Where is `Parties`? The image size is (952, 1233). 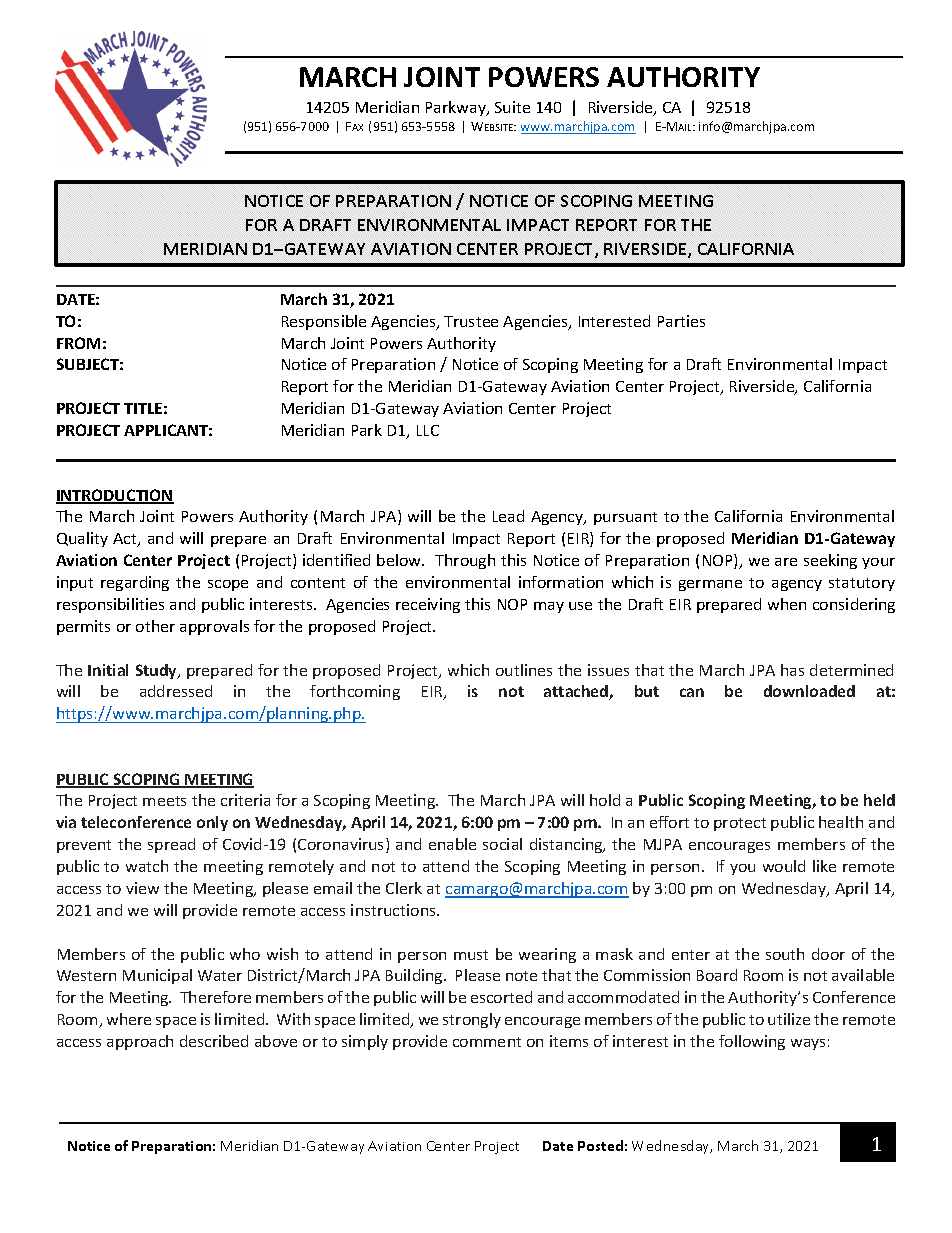 Parties is located at coordinates (681, 321).
